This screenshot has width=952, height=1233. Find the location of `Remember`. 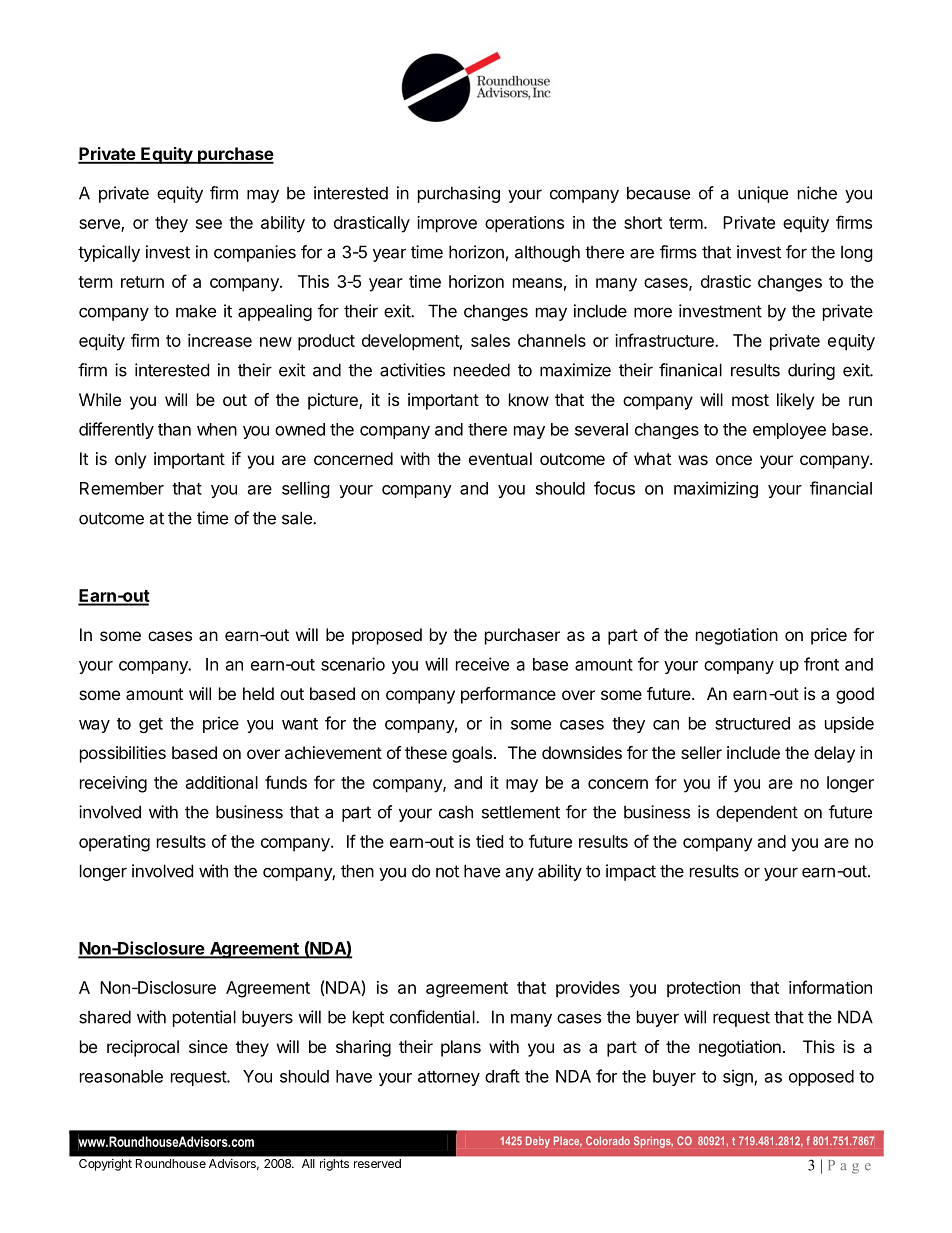

Remember is located at coordinates (122, 488).
